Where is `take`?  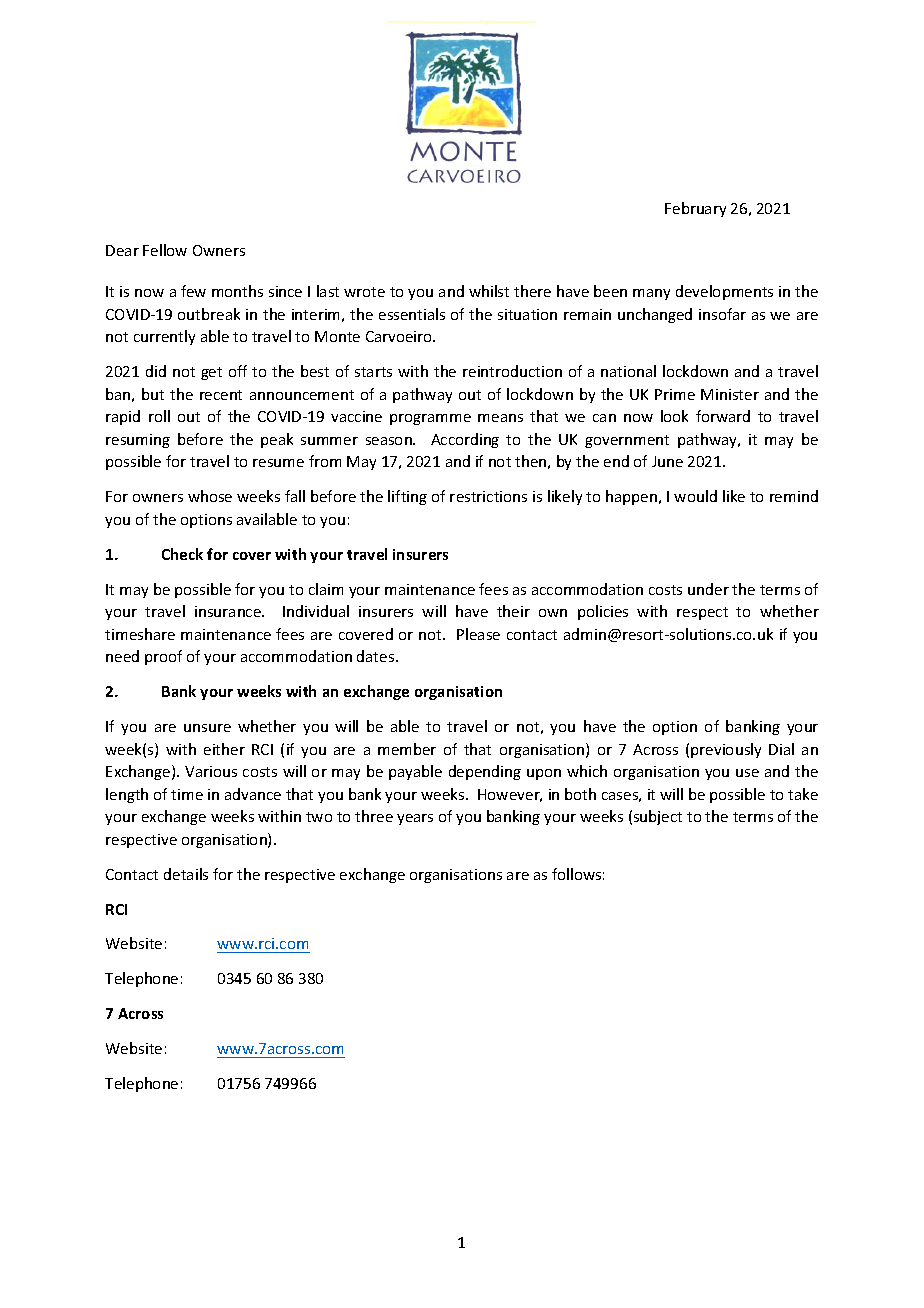 take is located at coordinates (803, 794).
